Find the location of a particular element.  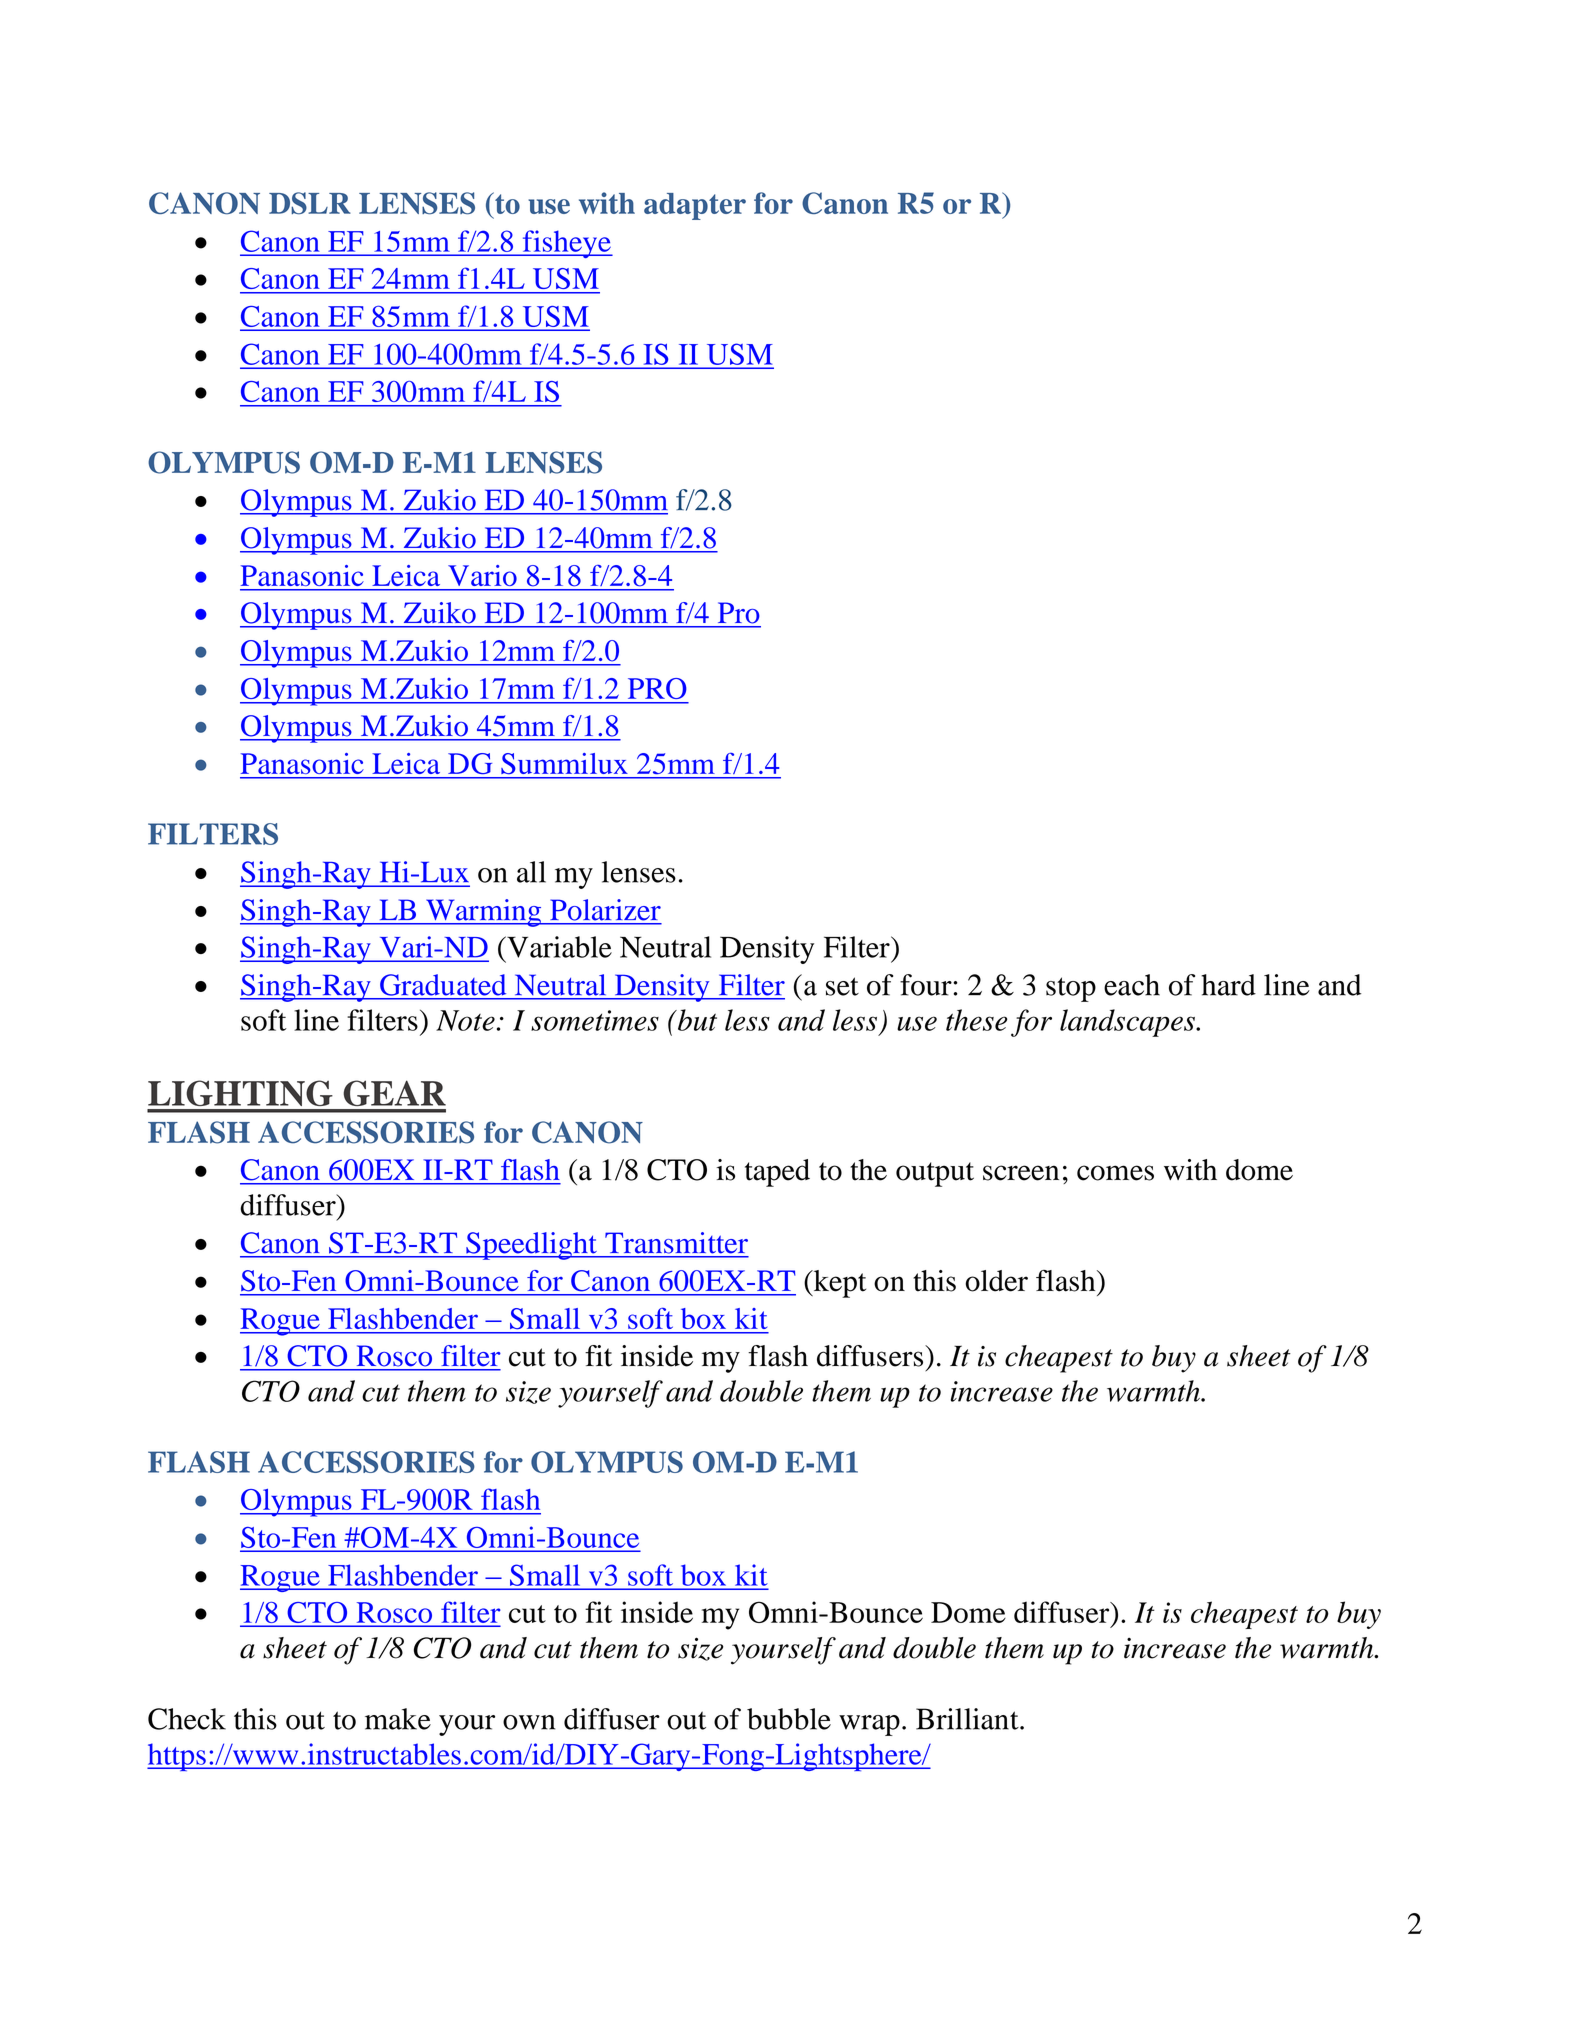

fisheye is located at coordinates (566, 244).
